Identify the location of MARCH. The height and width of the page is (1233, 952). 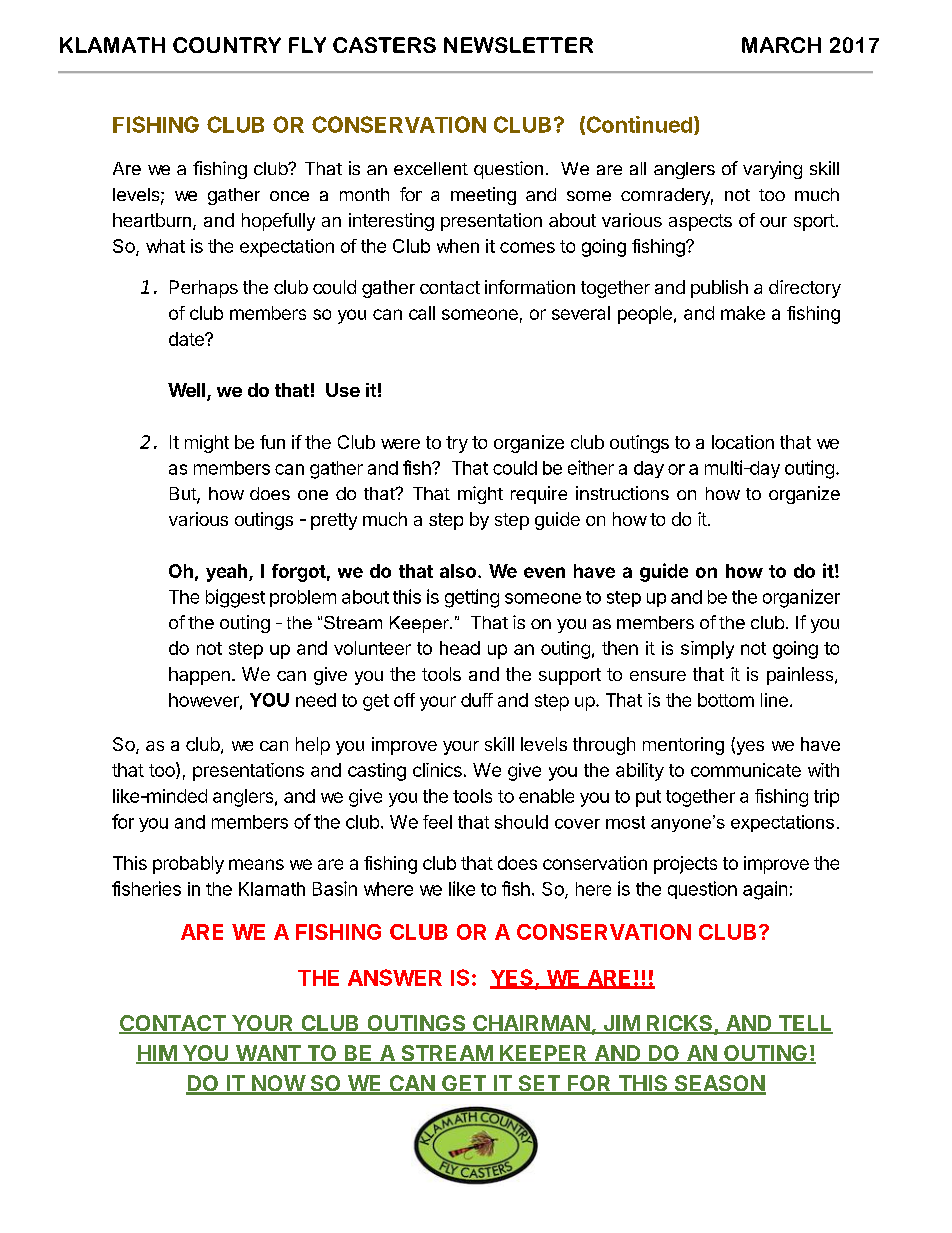
(781, 45).
